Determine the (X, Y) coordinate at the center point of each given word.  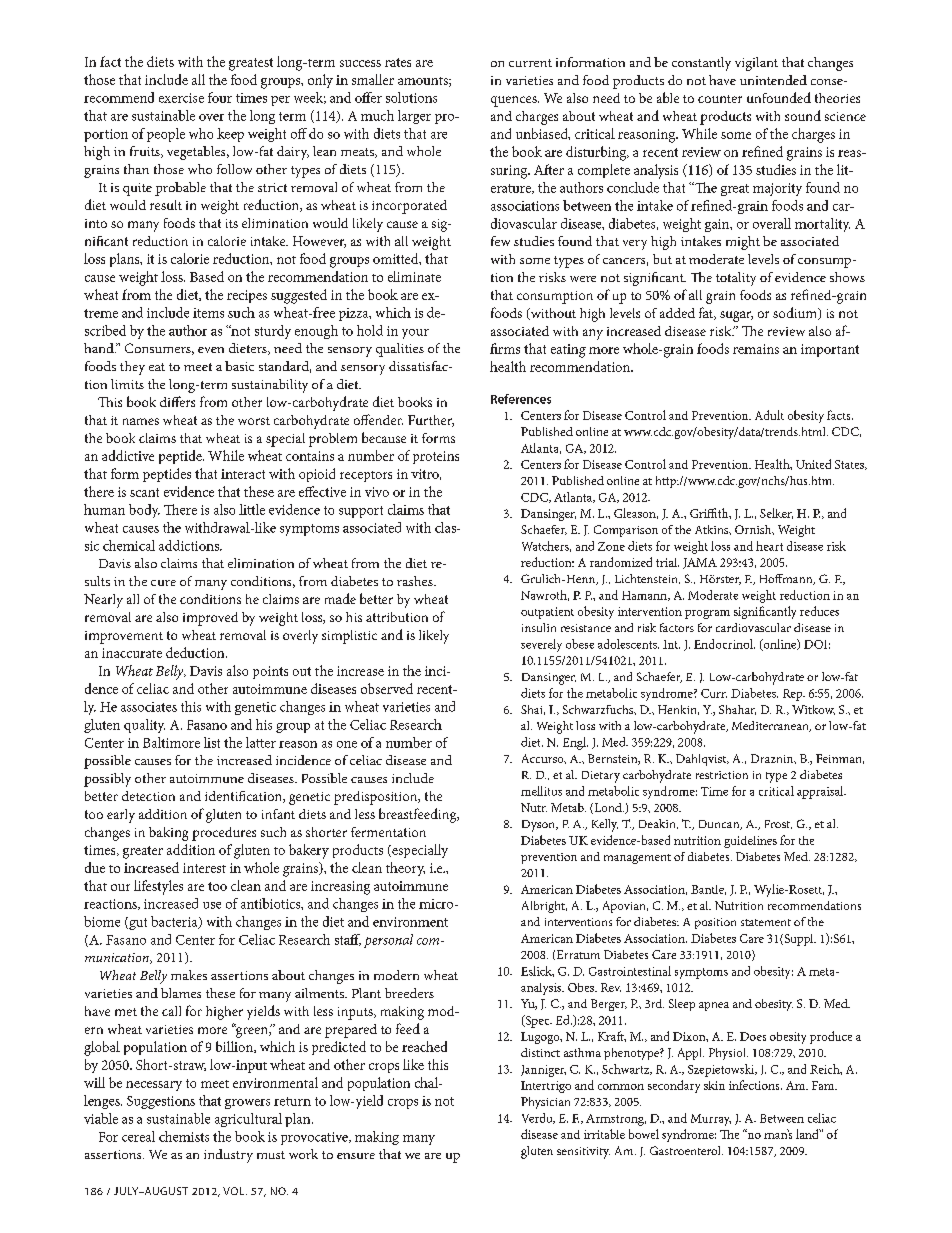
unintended (773, 80)
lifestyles (158, 887)
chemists (184, 1136)
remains (756, 349)
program (707, 614)
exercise (181, 98)
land (808, 1134)
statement (766, 922)
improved (210, 619)
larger (414, 117)
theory (405, 869)
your (415, 334)
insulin (539, 627)
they (132, 368)
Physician (545, 1103)
